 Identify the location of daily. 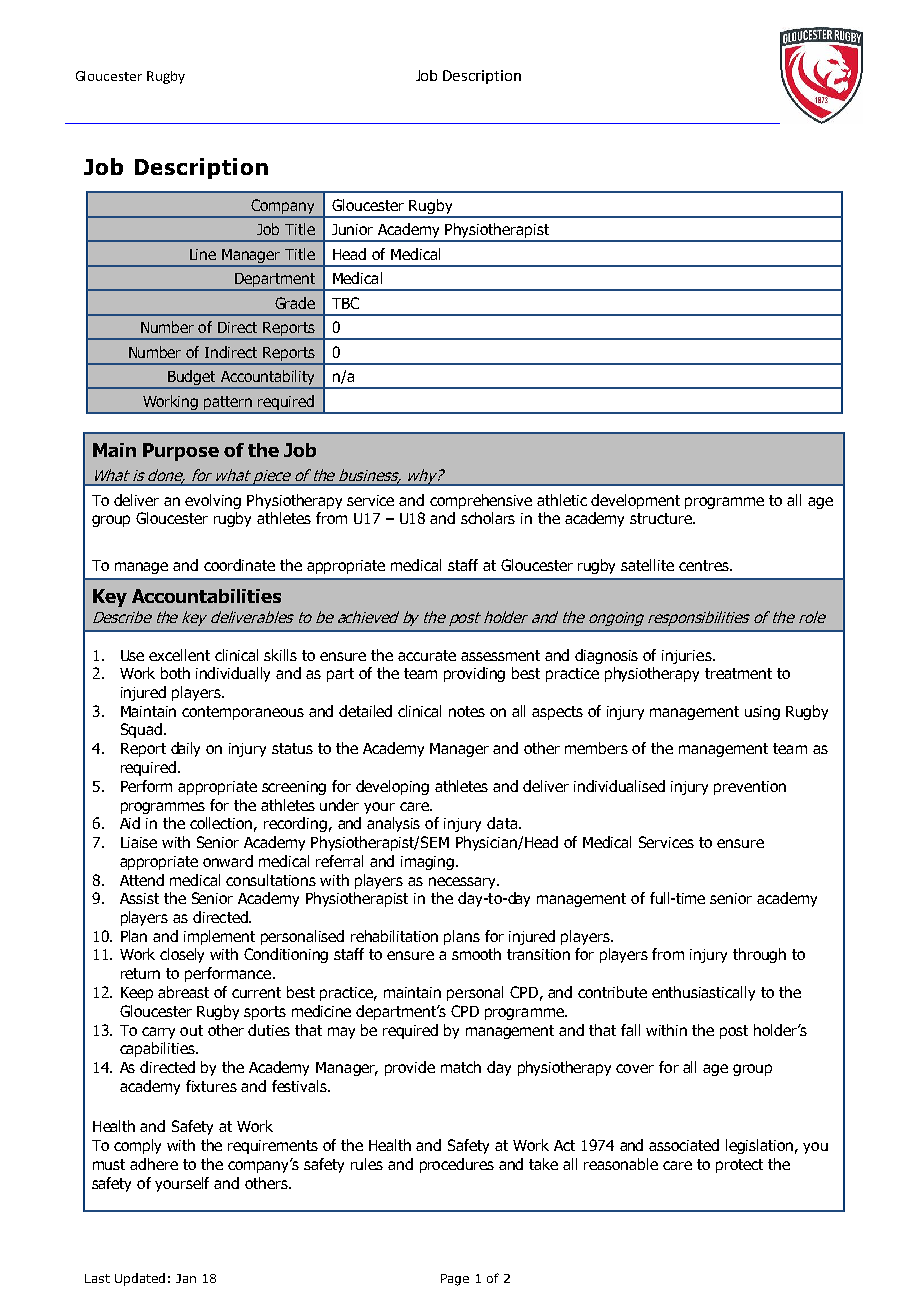
(185, 749).
